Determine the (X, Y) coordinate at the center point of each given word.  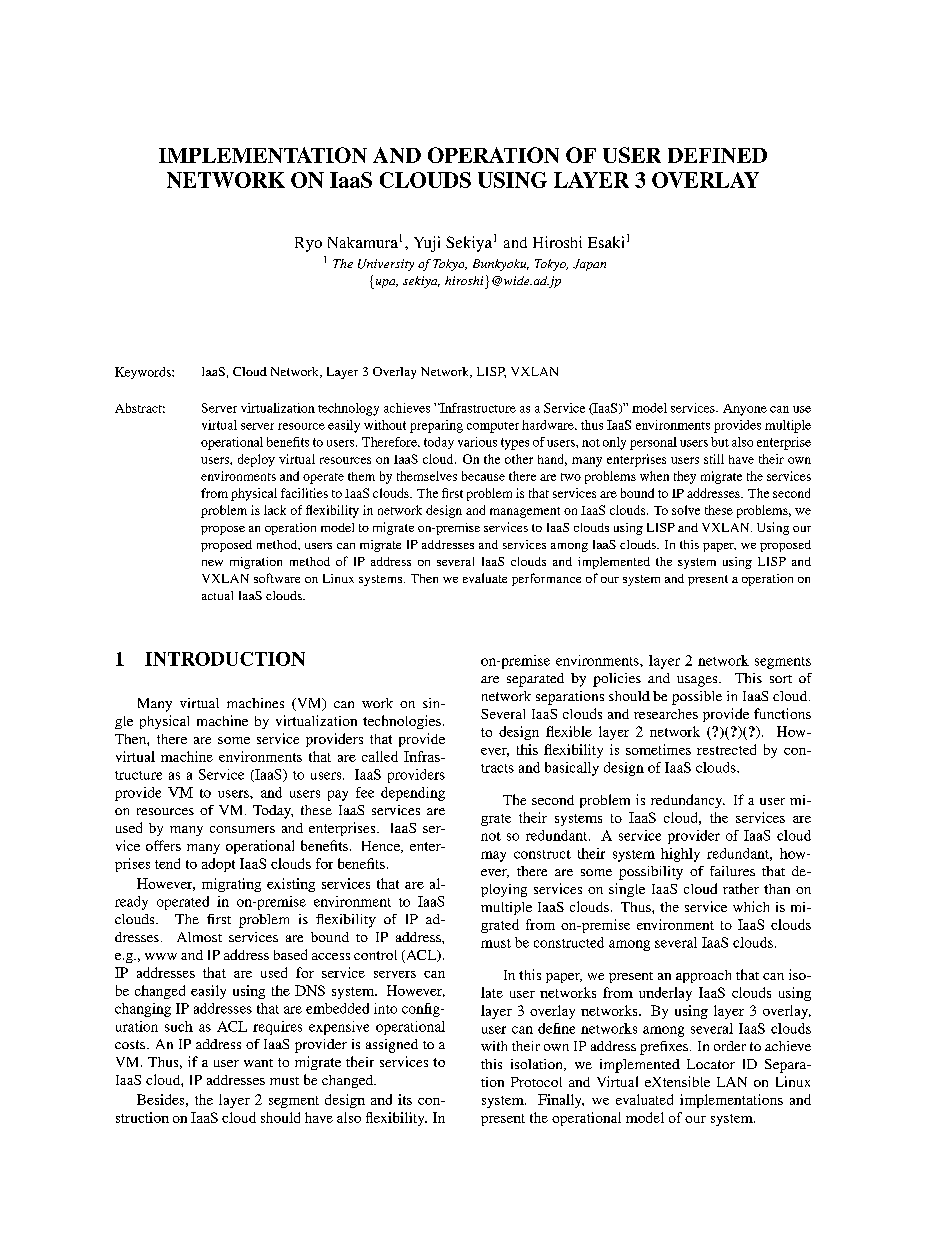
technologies (402, 722)
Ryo (308, 244)
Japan (589, 265)
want (258, 1063)
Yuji (427, 244)
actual (217, 595)
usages (698, 681)
